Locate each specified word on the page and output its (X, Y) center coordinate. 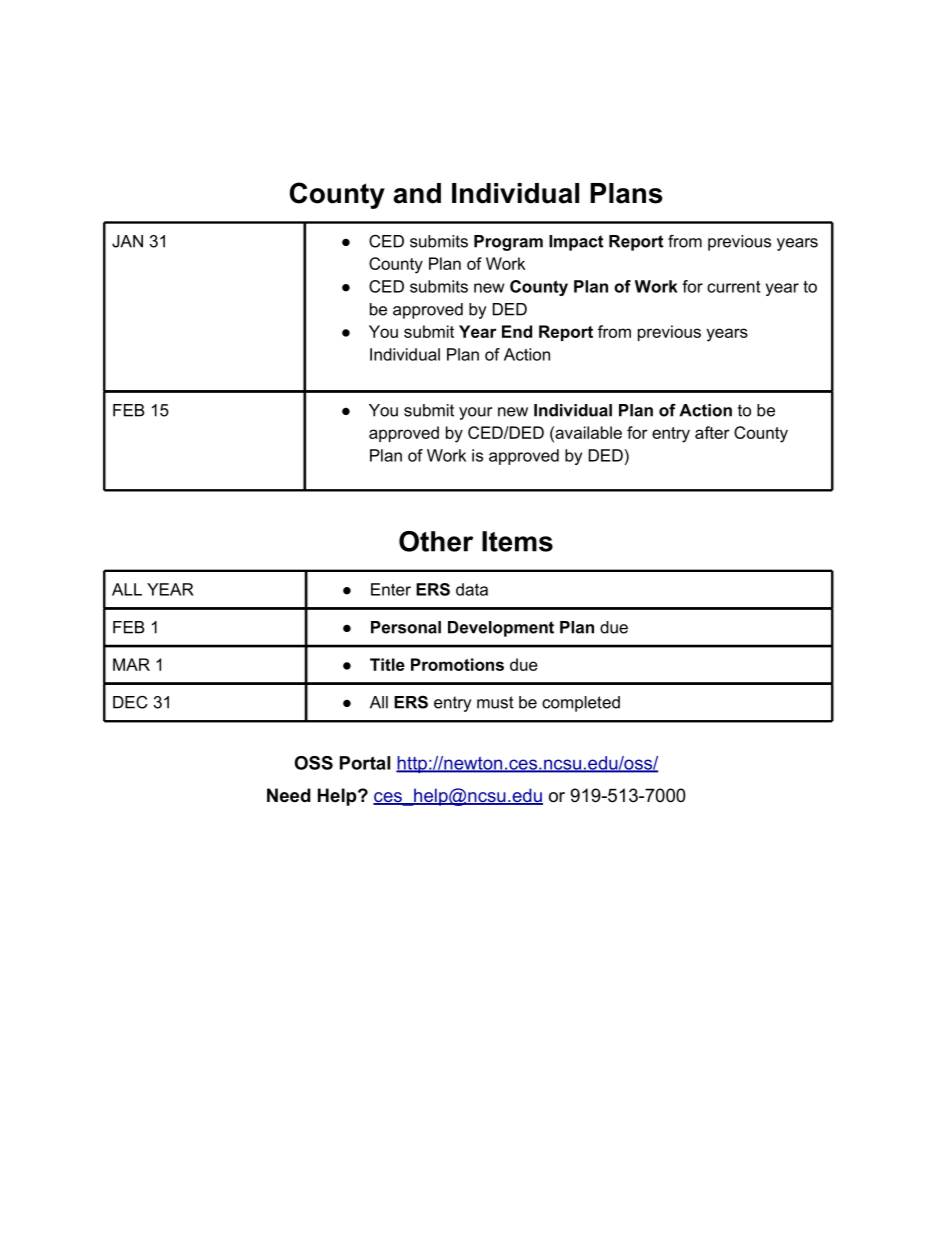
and (417, 193)
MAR (131, 664)
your (475, 413)
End (517, 331)
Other (436, 541)
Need (289, 795)
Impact (576, 243)
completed (581, 704)
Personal (406, 627)
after (712, 432)
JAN (127, 241)
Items (517, 541)
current (733, 287)
